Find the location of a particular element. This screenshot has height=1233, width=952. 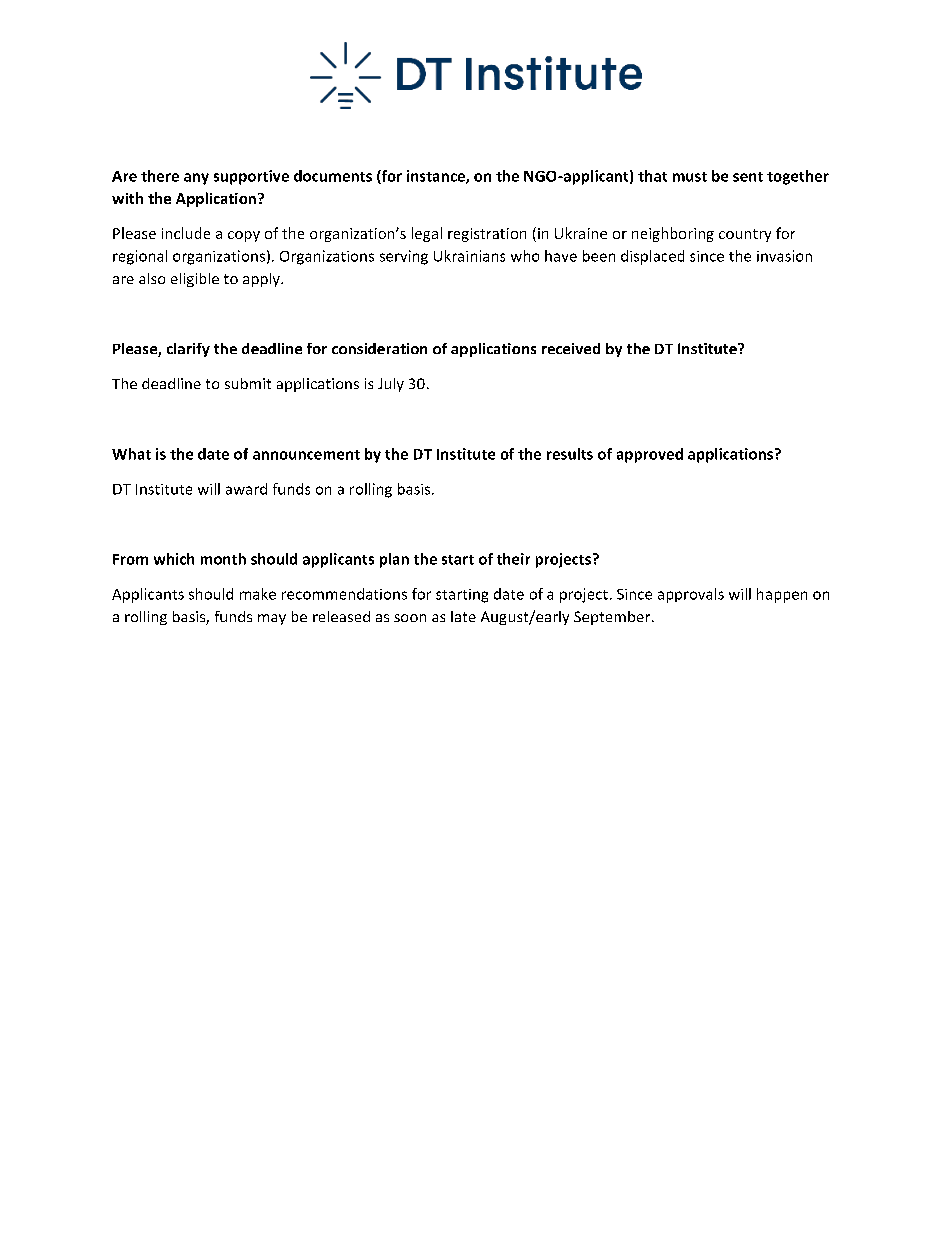

July is located at coordinates (391, 385).
